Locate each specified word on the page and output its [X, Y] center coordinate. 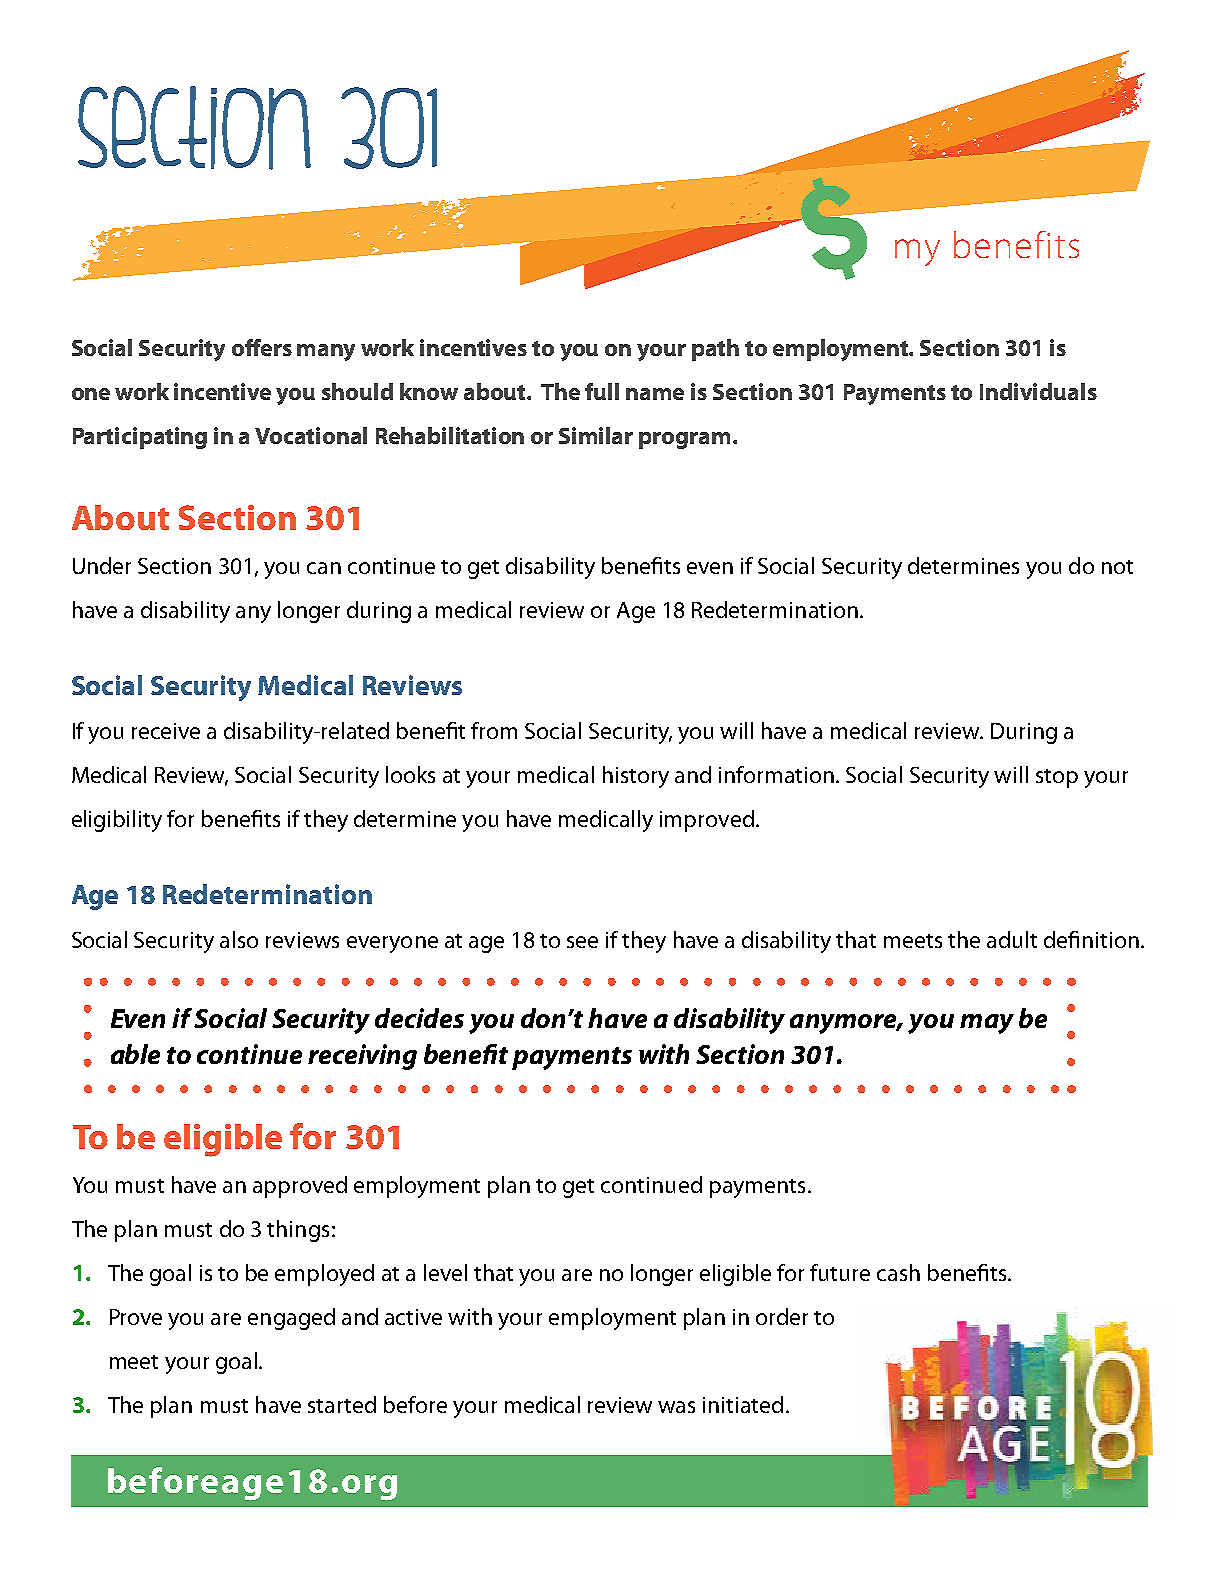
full [602, 391]
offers [262, 347]
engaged [291, 1319]
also [239, 939]
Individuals [1038, 391]
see [582, 942]
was [676, 1407]
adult [1012, 939]
